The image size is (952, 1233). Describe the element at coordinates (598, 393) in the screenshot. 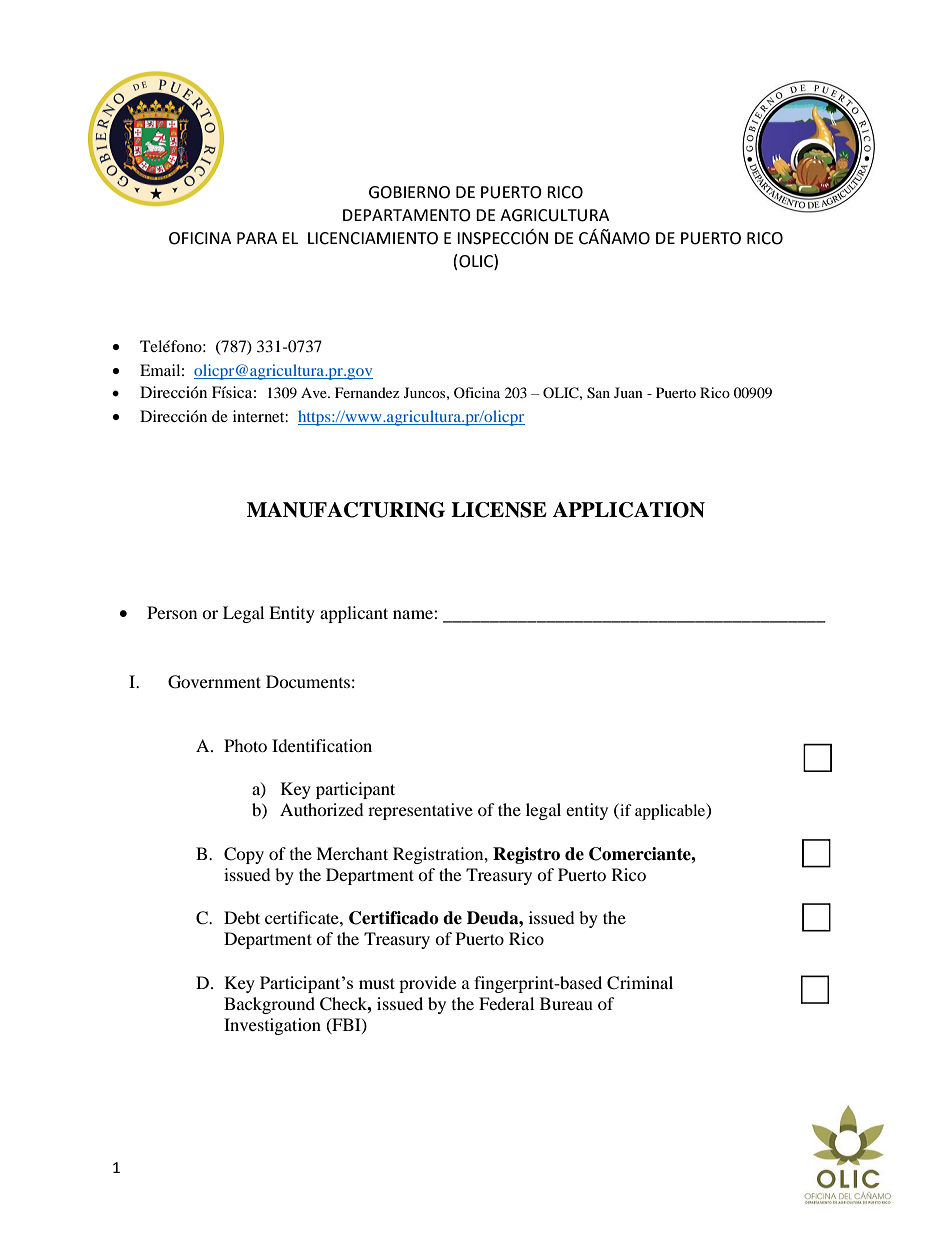

I see `San` at that location.
